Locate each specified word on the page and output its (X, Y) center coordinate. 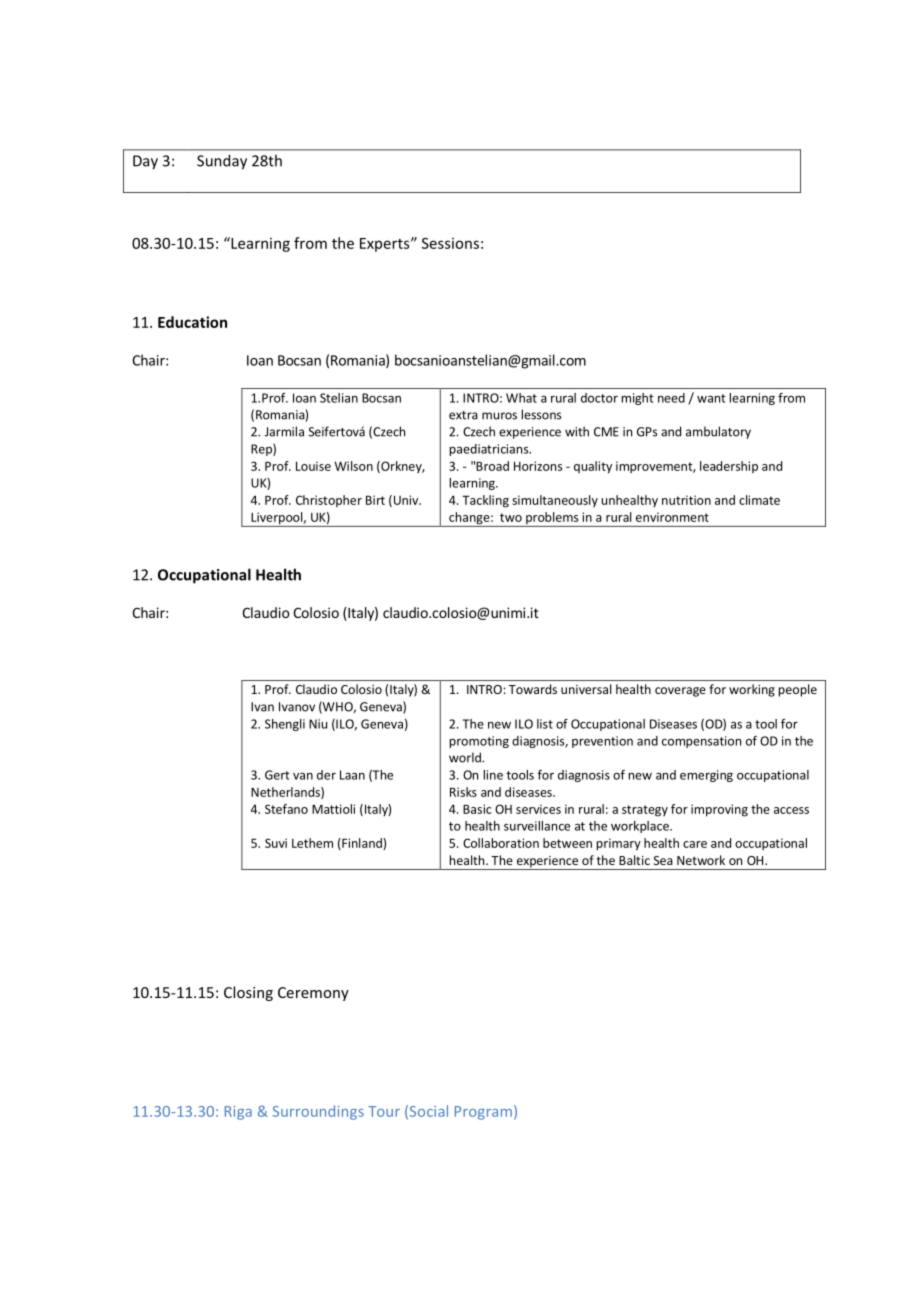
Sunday (222, 162)
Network (701, 860)
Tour (384, 1111)
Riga (238, 1113)
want (711, 398)
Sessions (450, 243)
